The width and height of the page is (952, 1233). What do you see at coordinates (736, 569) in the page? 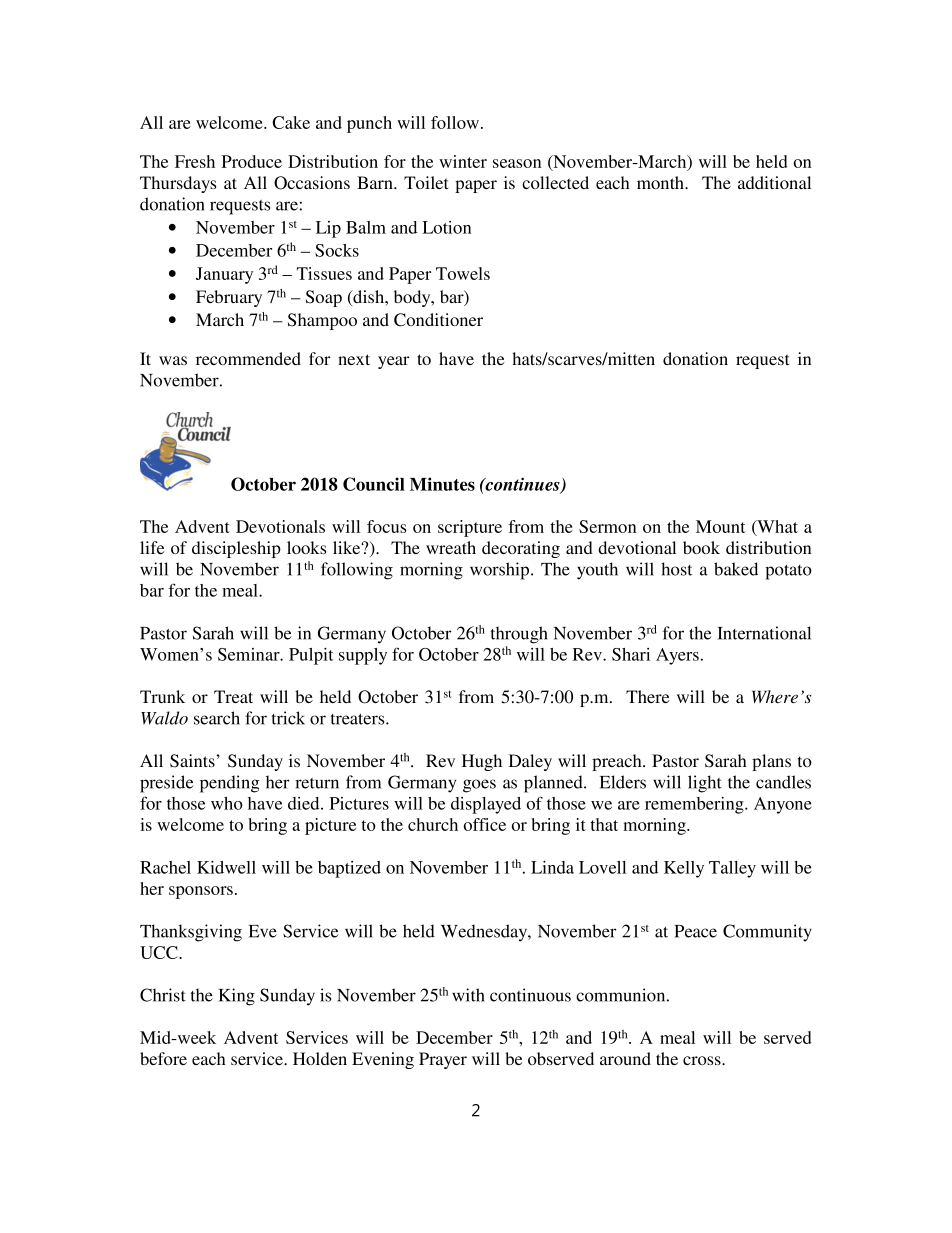
I see `baked` at bounding box center [736, 569].
